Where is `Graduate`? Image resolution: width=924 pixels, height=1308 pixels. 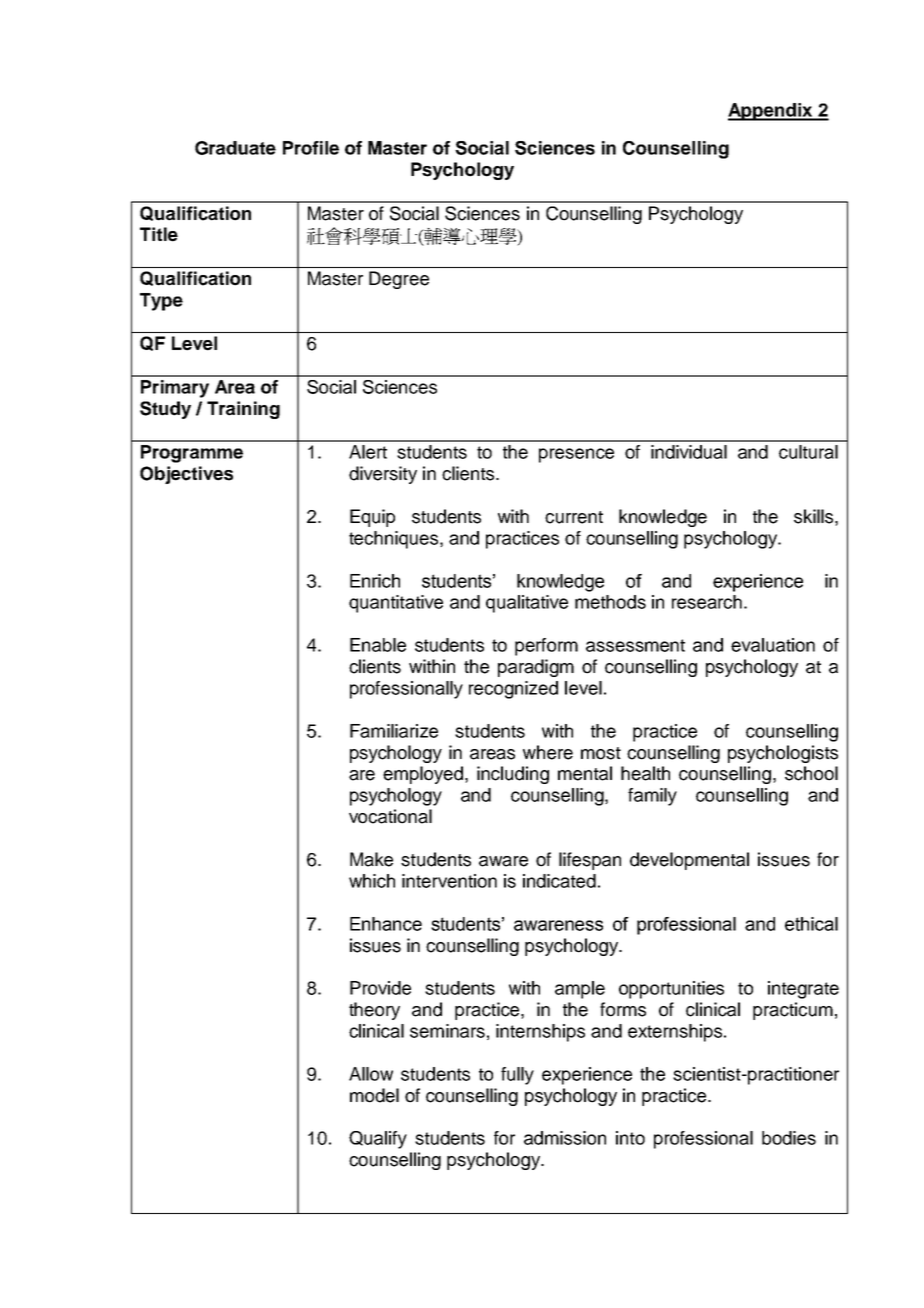
Graduate is located at coordinates (235, 148).
